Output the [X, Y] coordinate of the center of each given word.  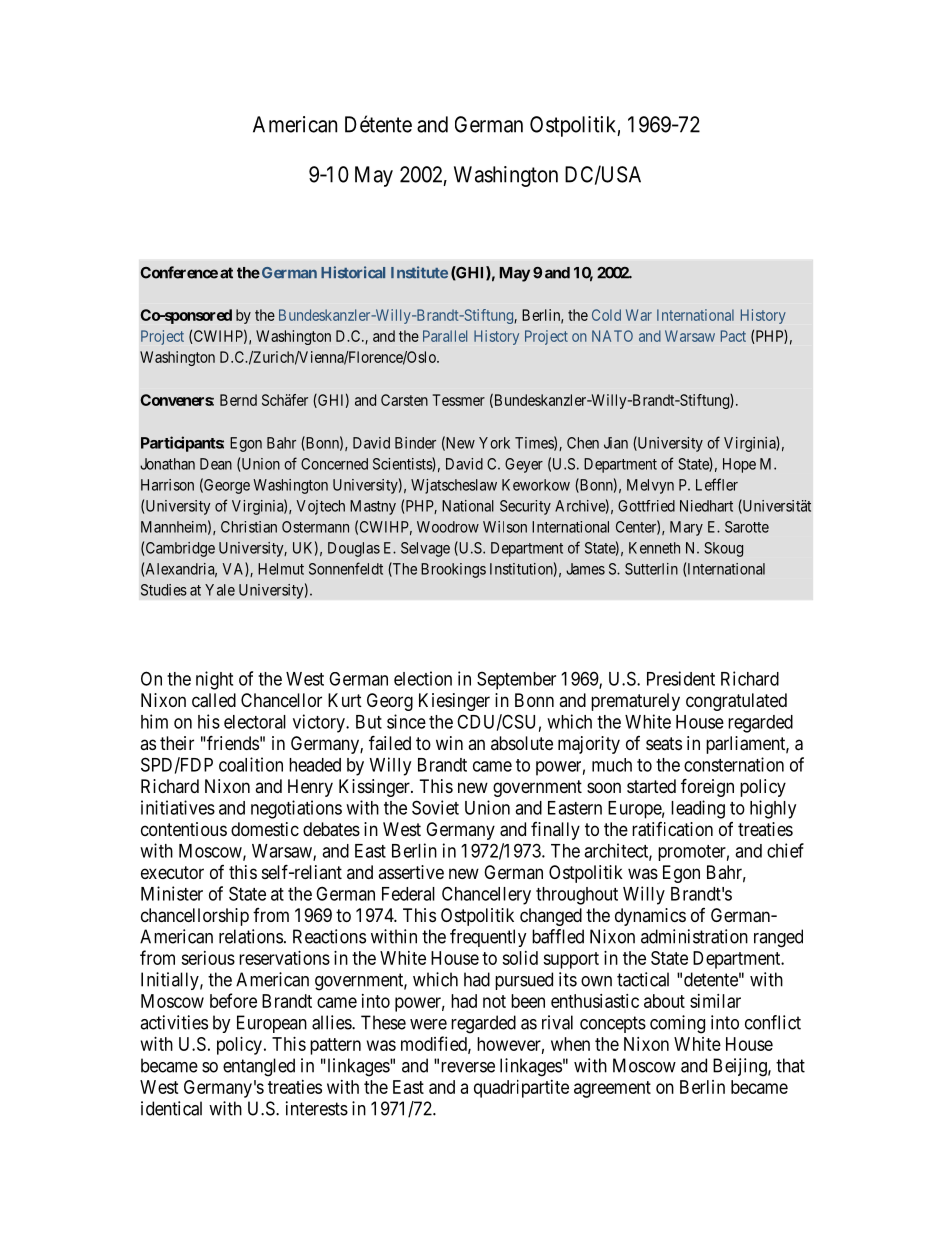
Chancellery [486, 895]
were [428, 1024]
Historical [353, 272]
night [214, 680]
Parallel [445, 336]
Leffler [717, 484]
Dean [216, 464]
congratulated [736, 702]
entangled [259, 1067]
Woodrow [448, 527]
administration [694, 936]
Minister [172, 893]
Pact [733, 336]
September [516, 680]
